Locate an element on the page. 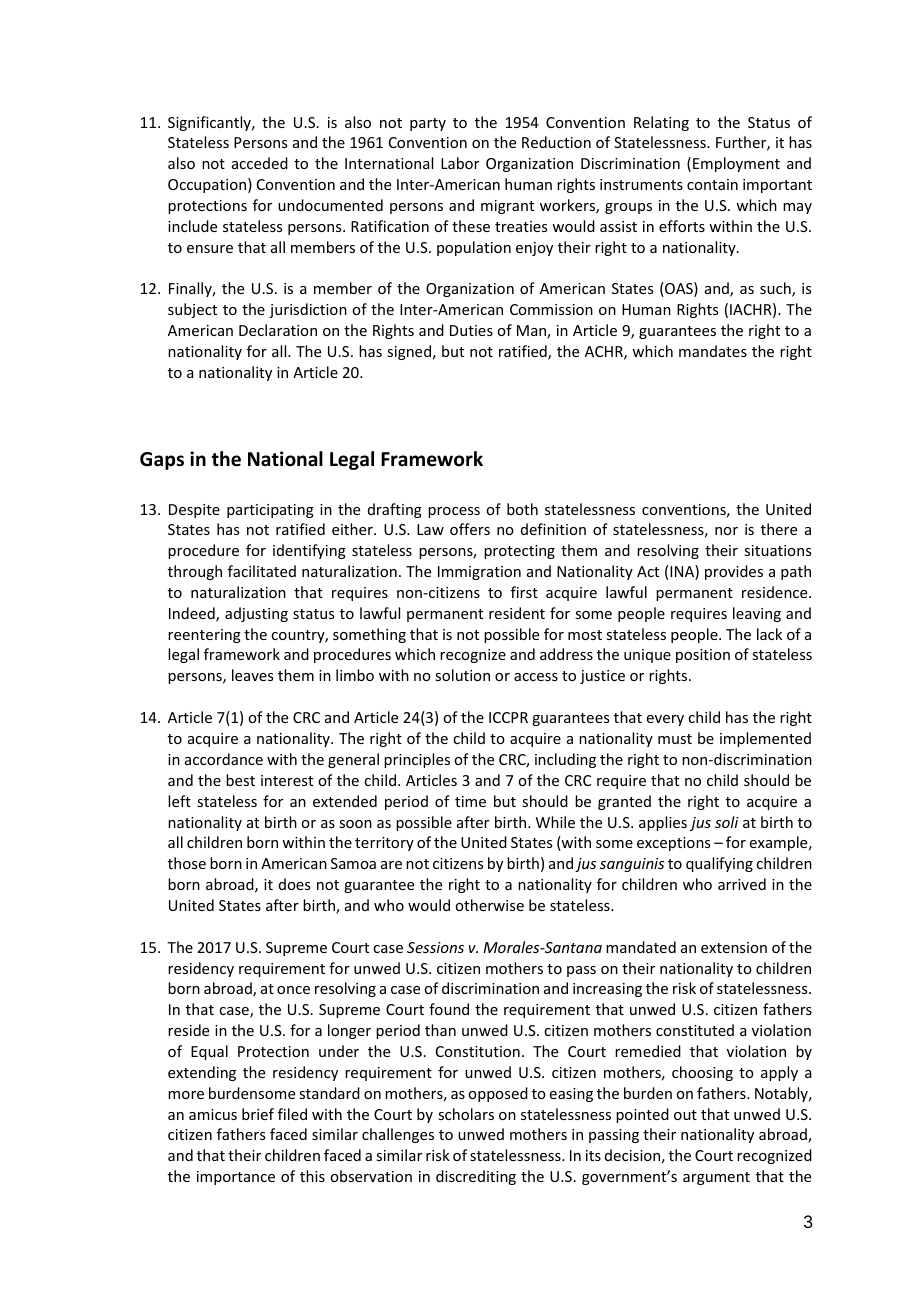 The height and width of the image is (1308, 924). discrediting is located at coordinates (476, 1177).
